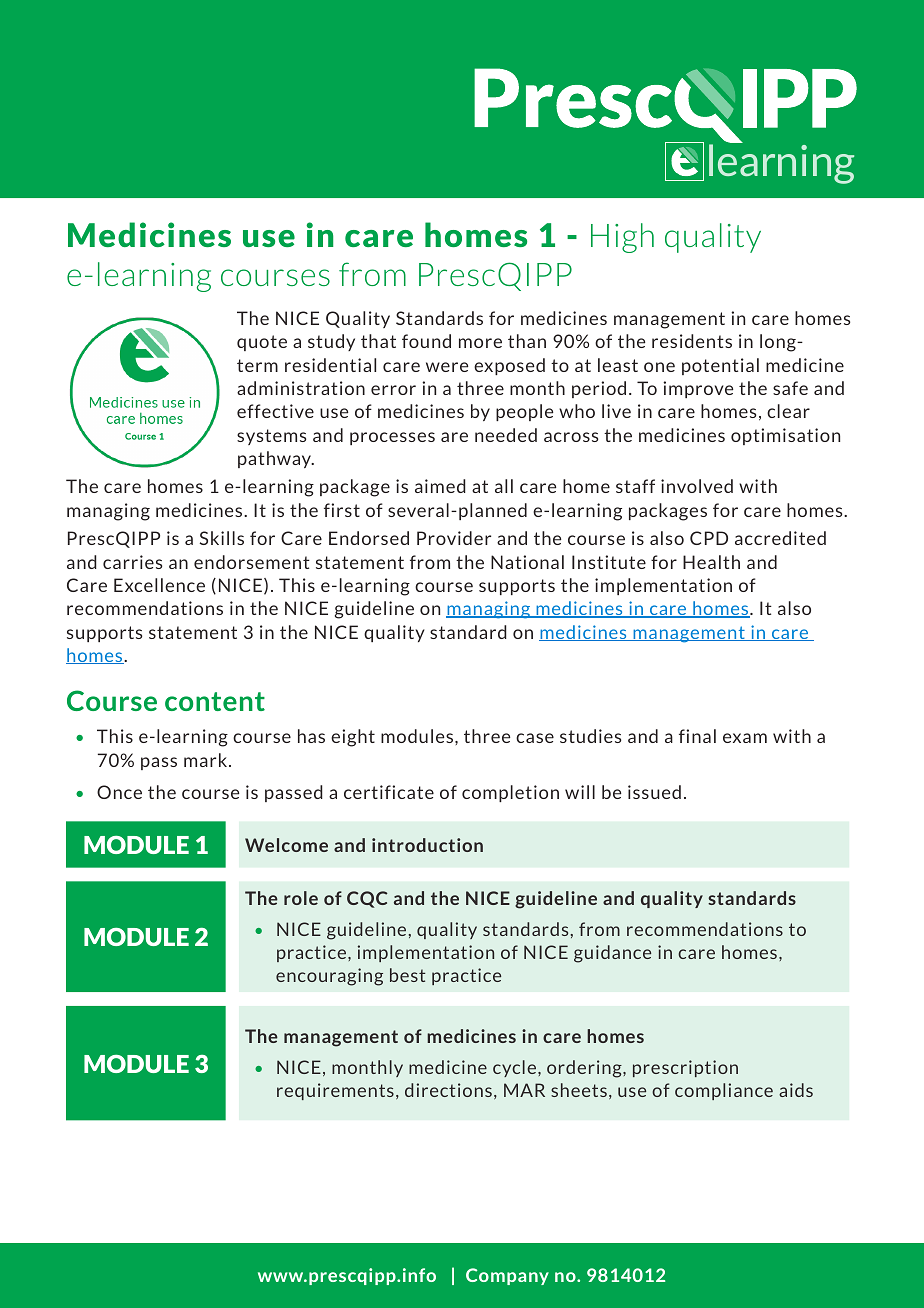  What do you see at coordinates (697, 736) in the page?
I see `final` at bounding box center [697, 736].
